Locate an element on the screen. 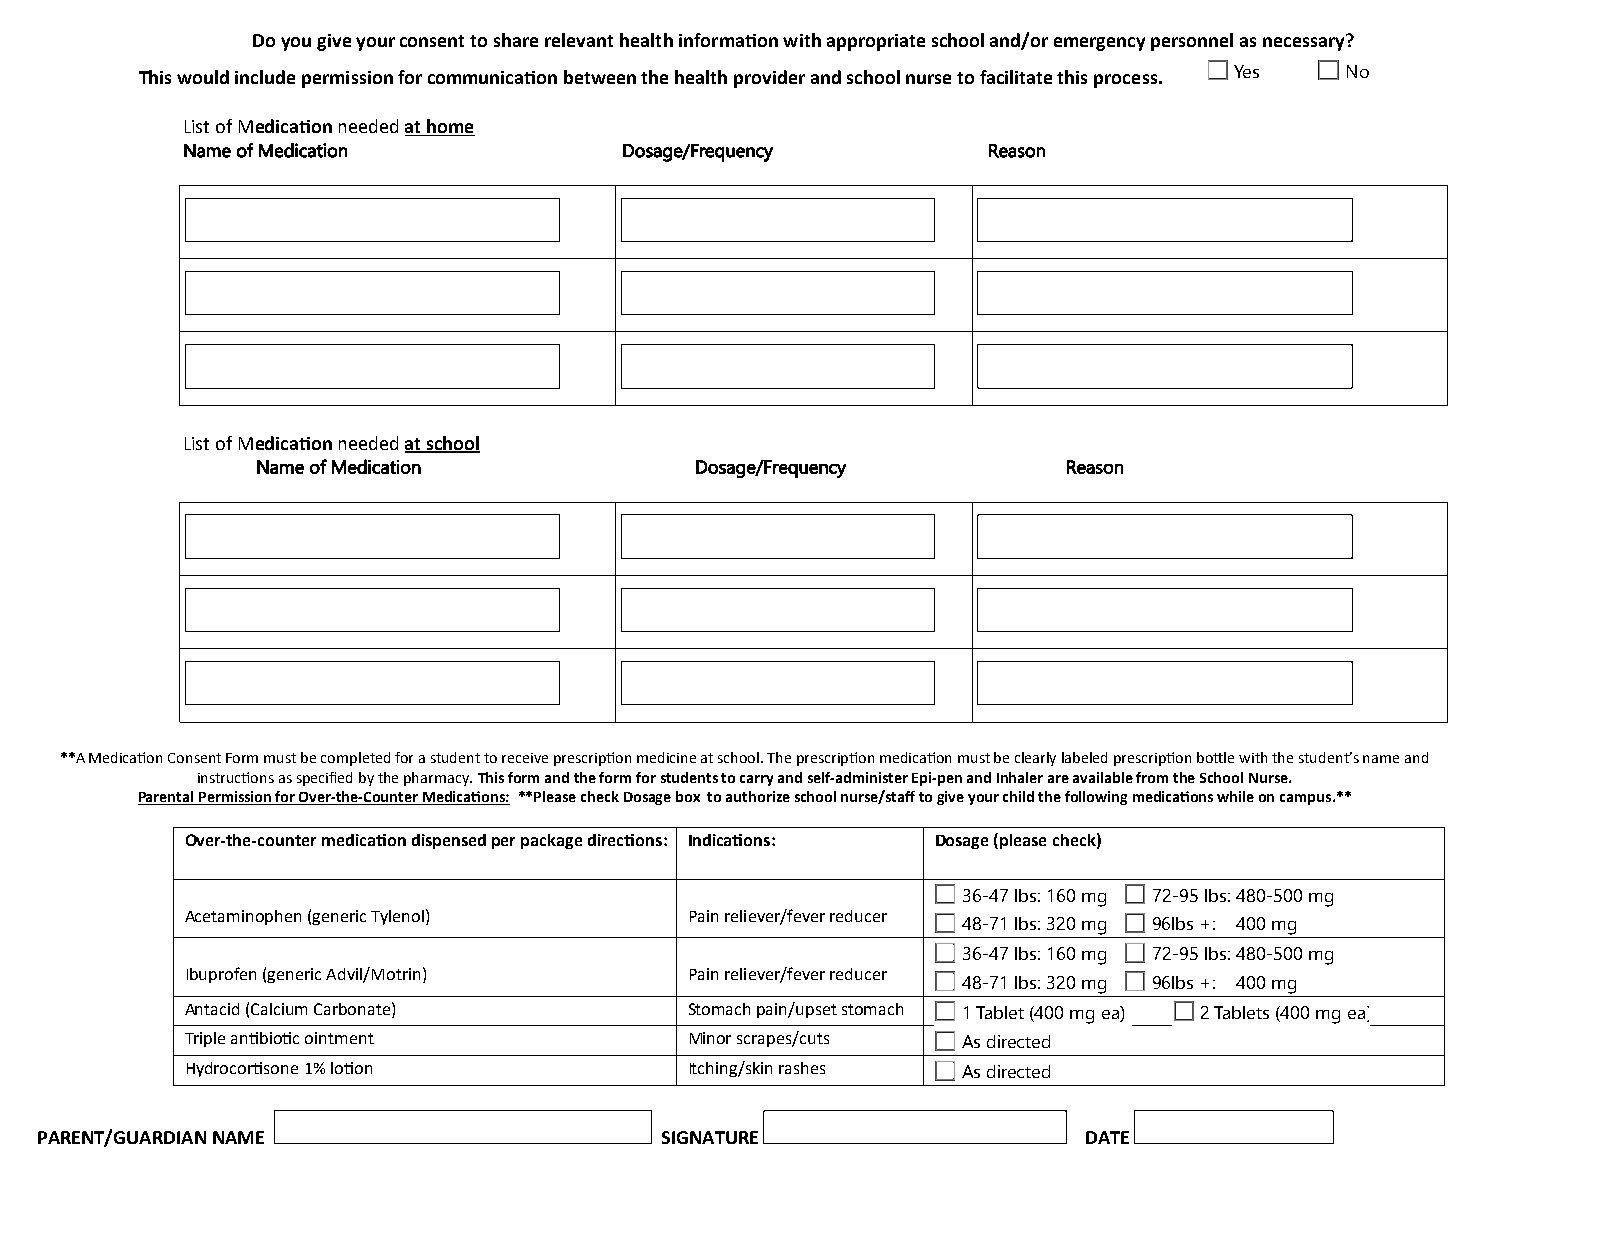  lotion is located at coordinates (351, 1068).
